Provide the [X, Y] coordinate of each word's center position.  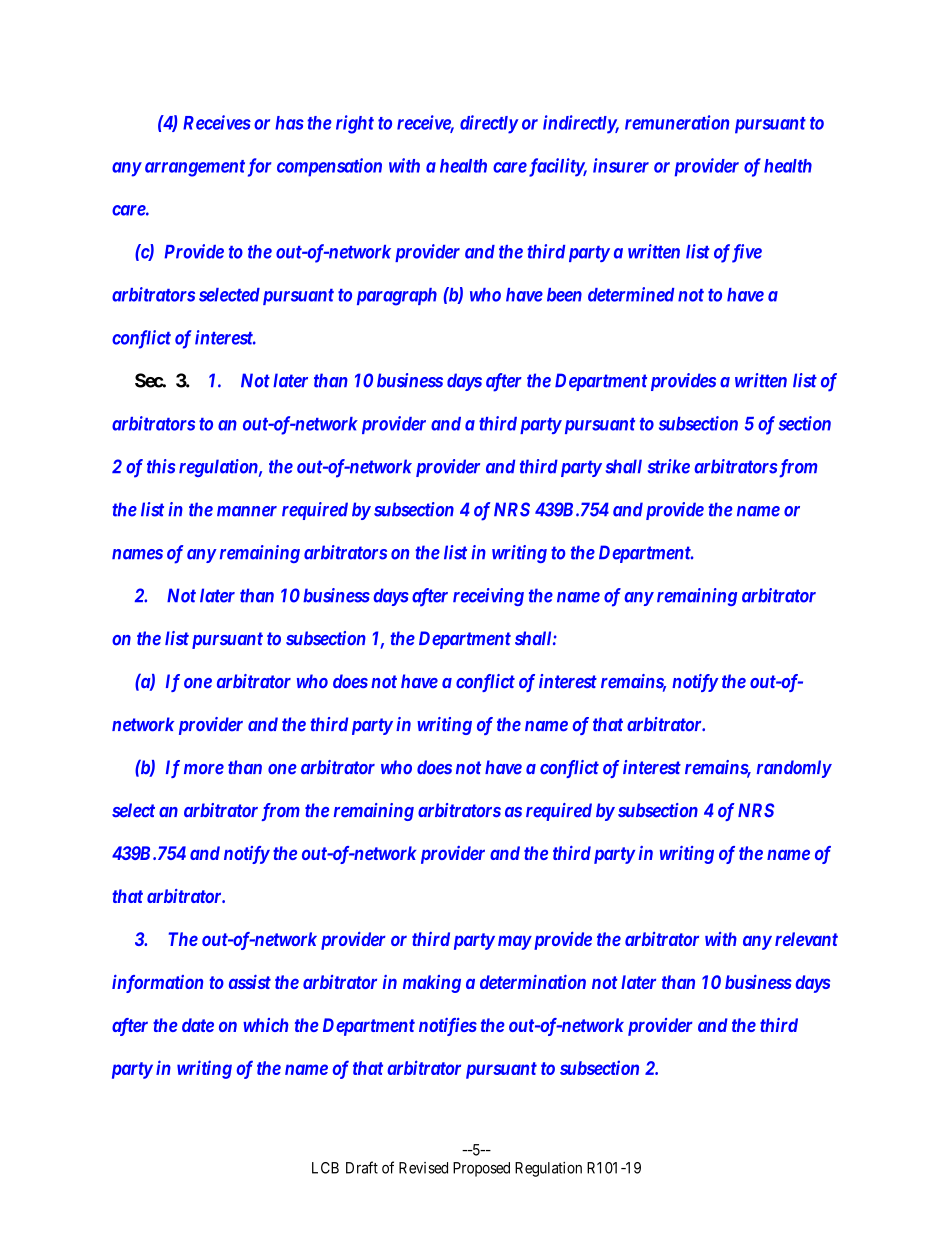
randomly [794, 769]
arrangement [195, 168]
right [355, 124]
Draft [362, 1167]
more [204, 769]
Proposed [481, 1169]
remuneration [677, 122]
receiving [488, 597]
